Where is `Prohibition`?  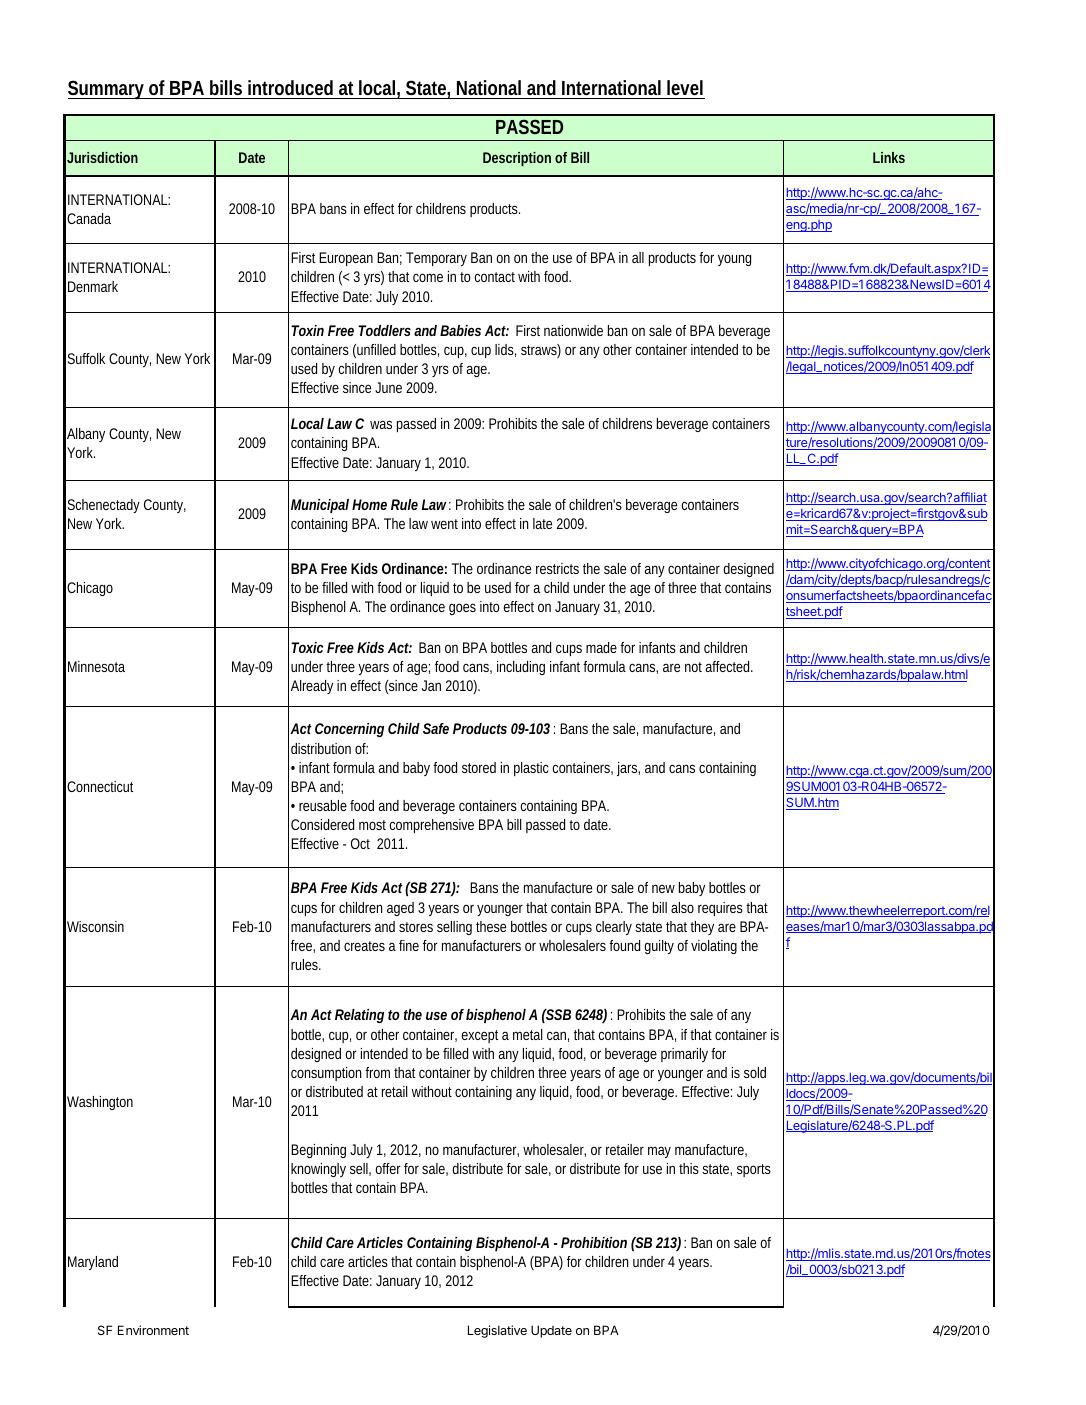 Prohibition is located at coordinates (594, 1242).
